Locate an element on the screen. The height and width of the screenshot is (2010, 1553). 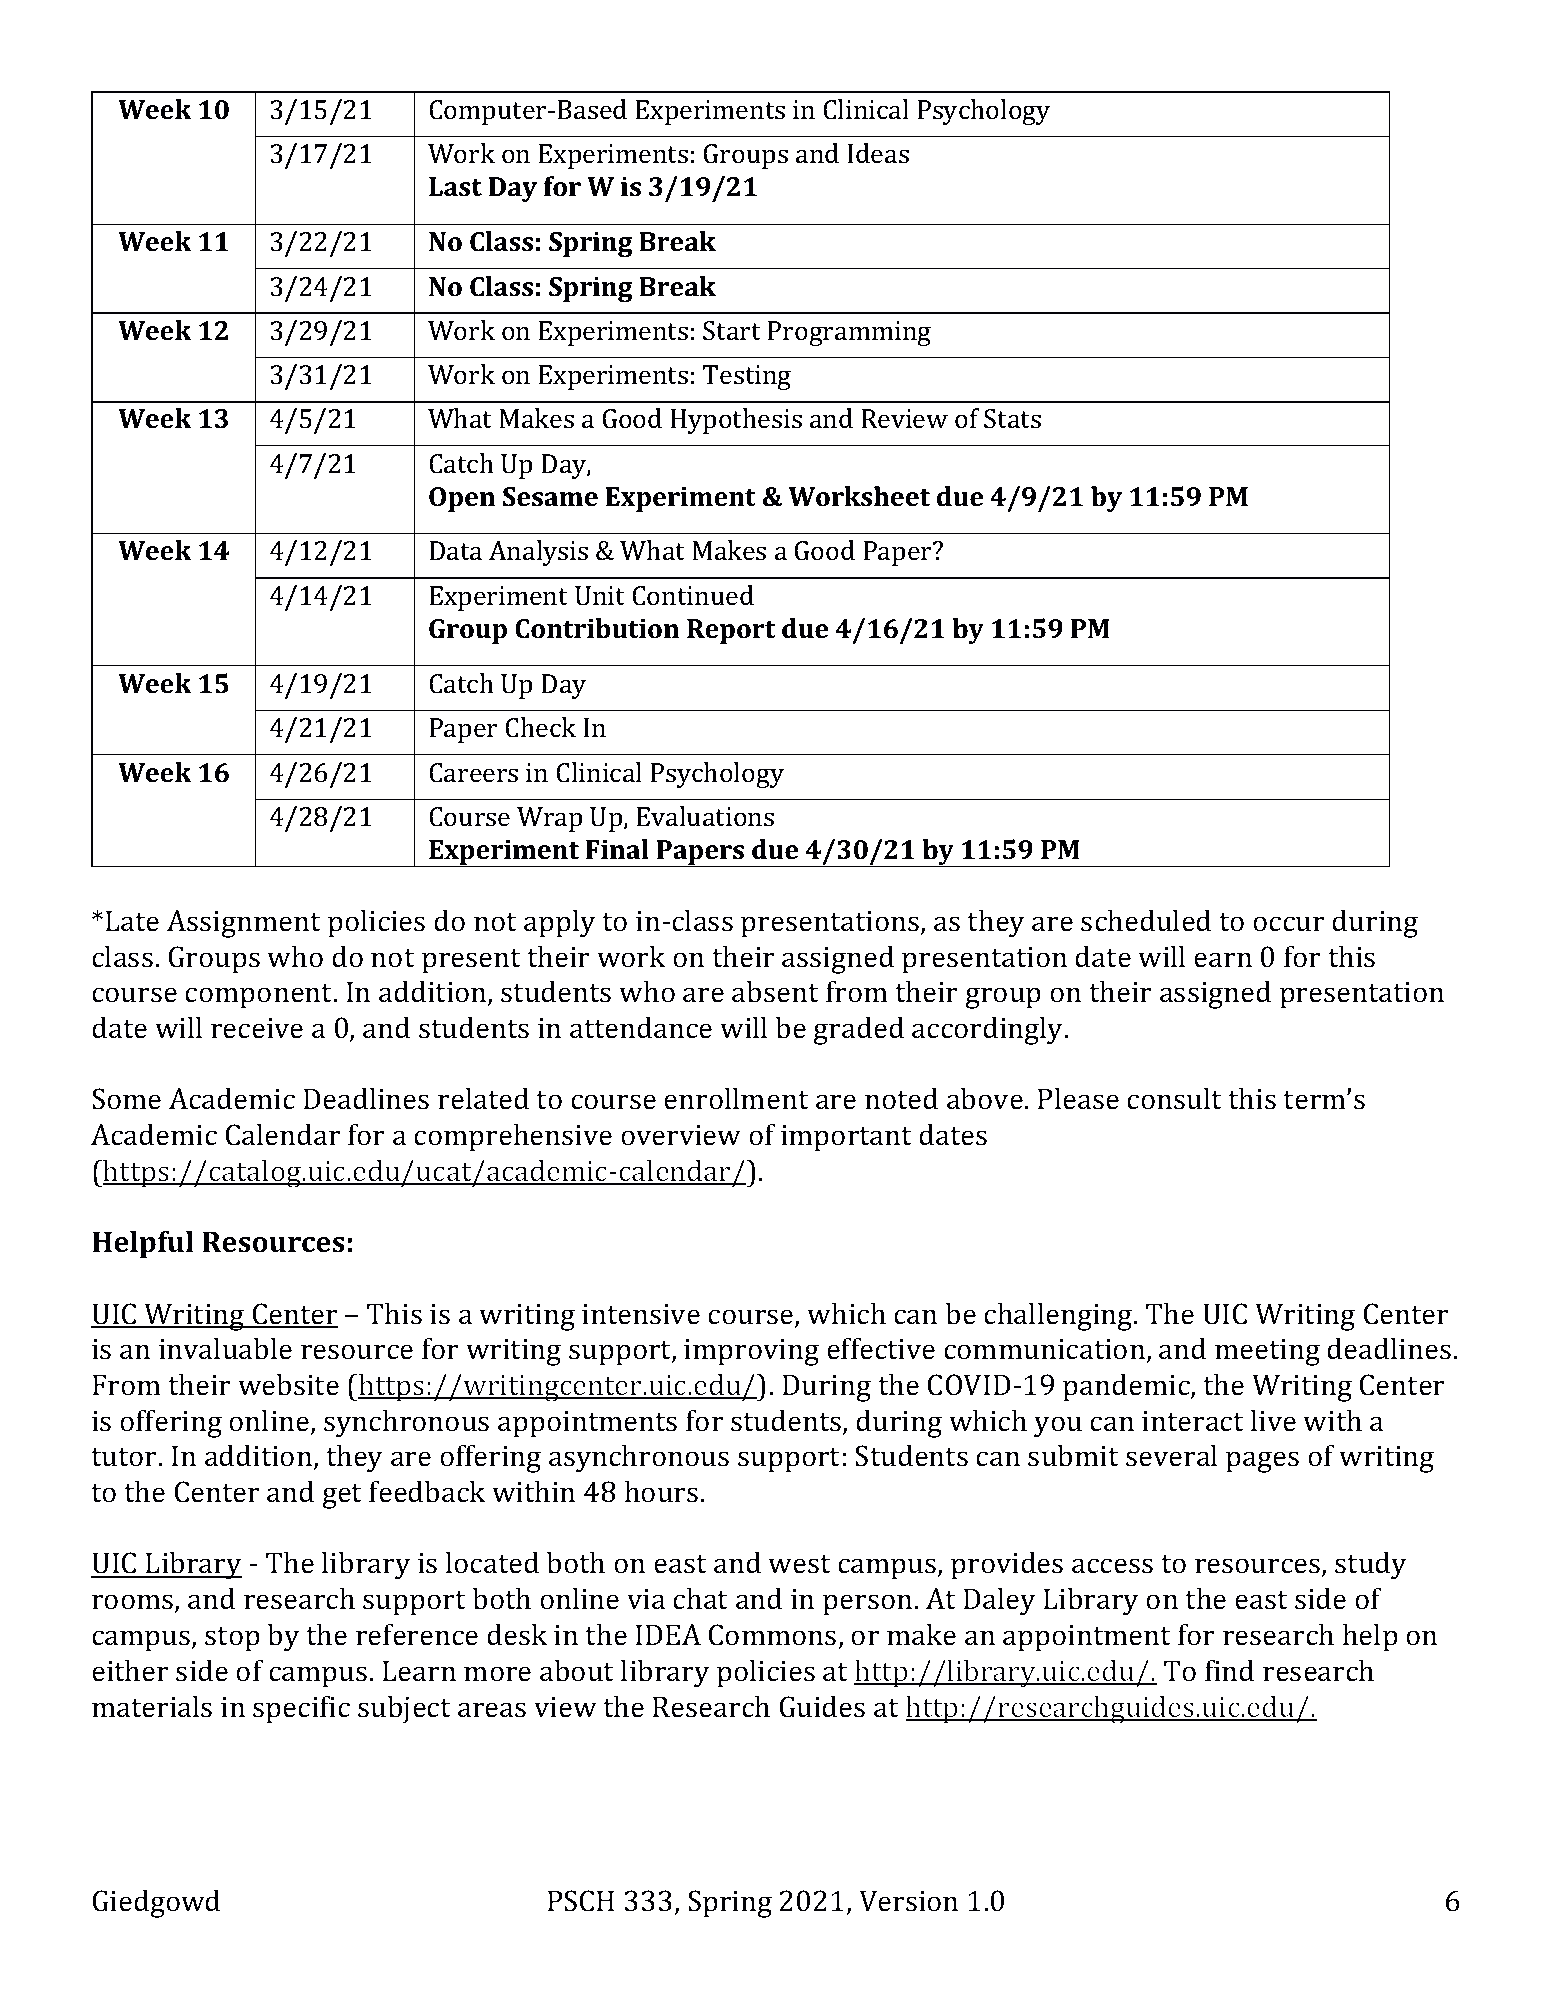
scheduled is located at coordinates (1146, 920).
